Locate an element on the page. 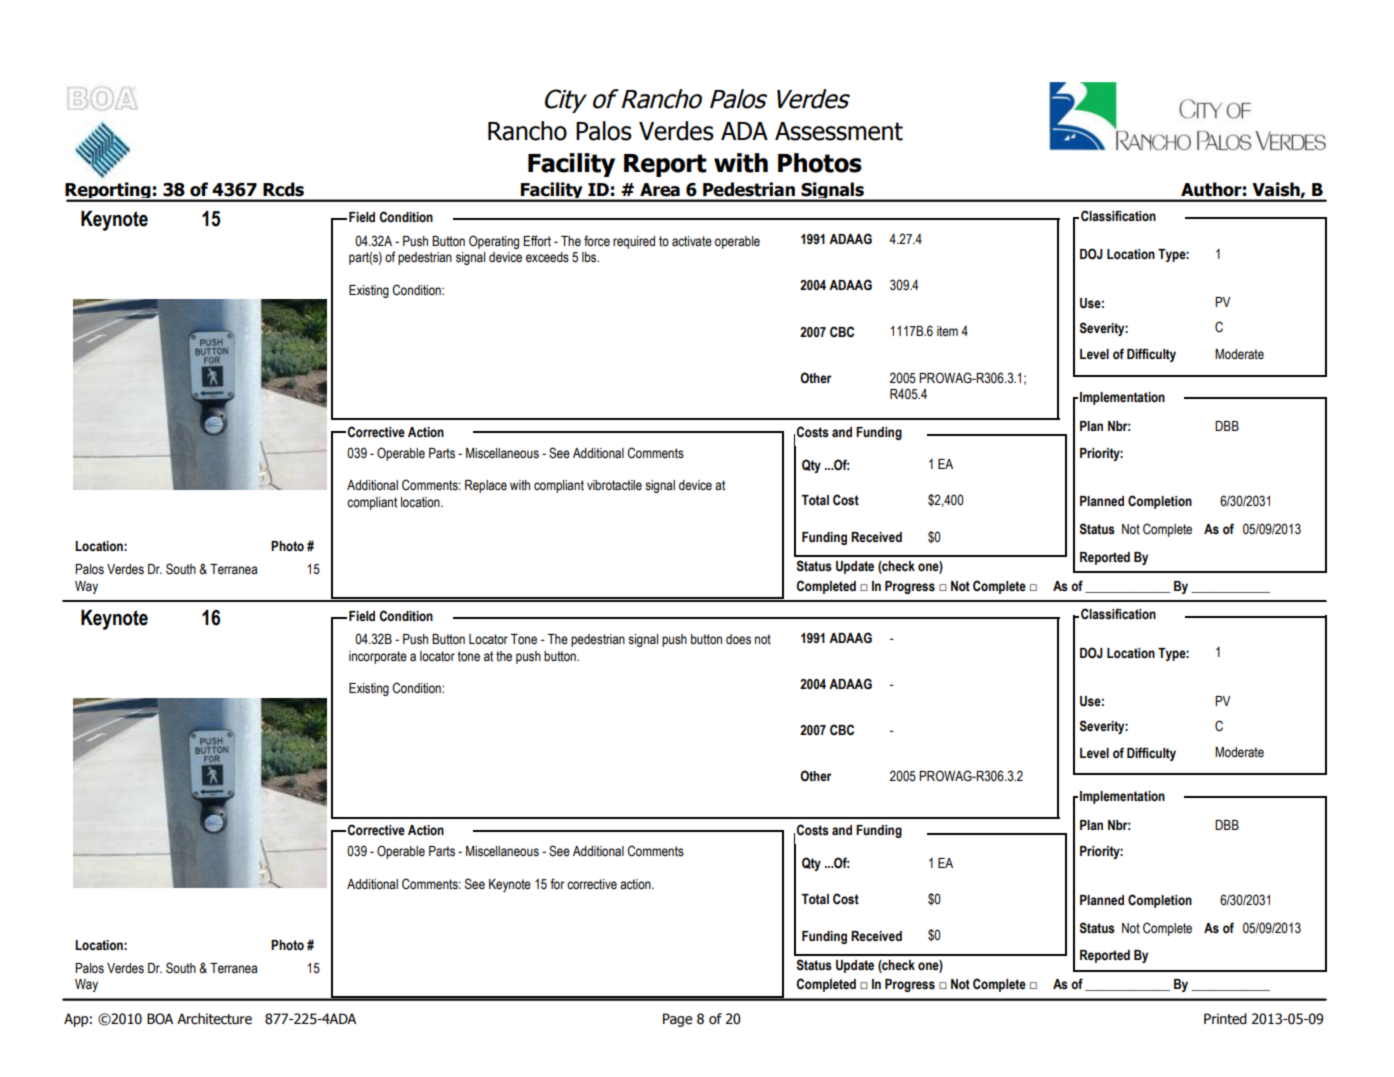 Image resolution: width=1394 pixels, height=1077 pixels. Operating is located at coordinates (494, 242).
